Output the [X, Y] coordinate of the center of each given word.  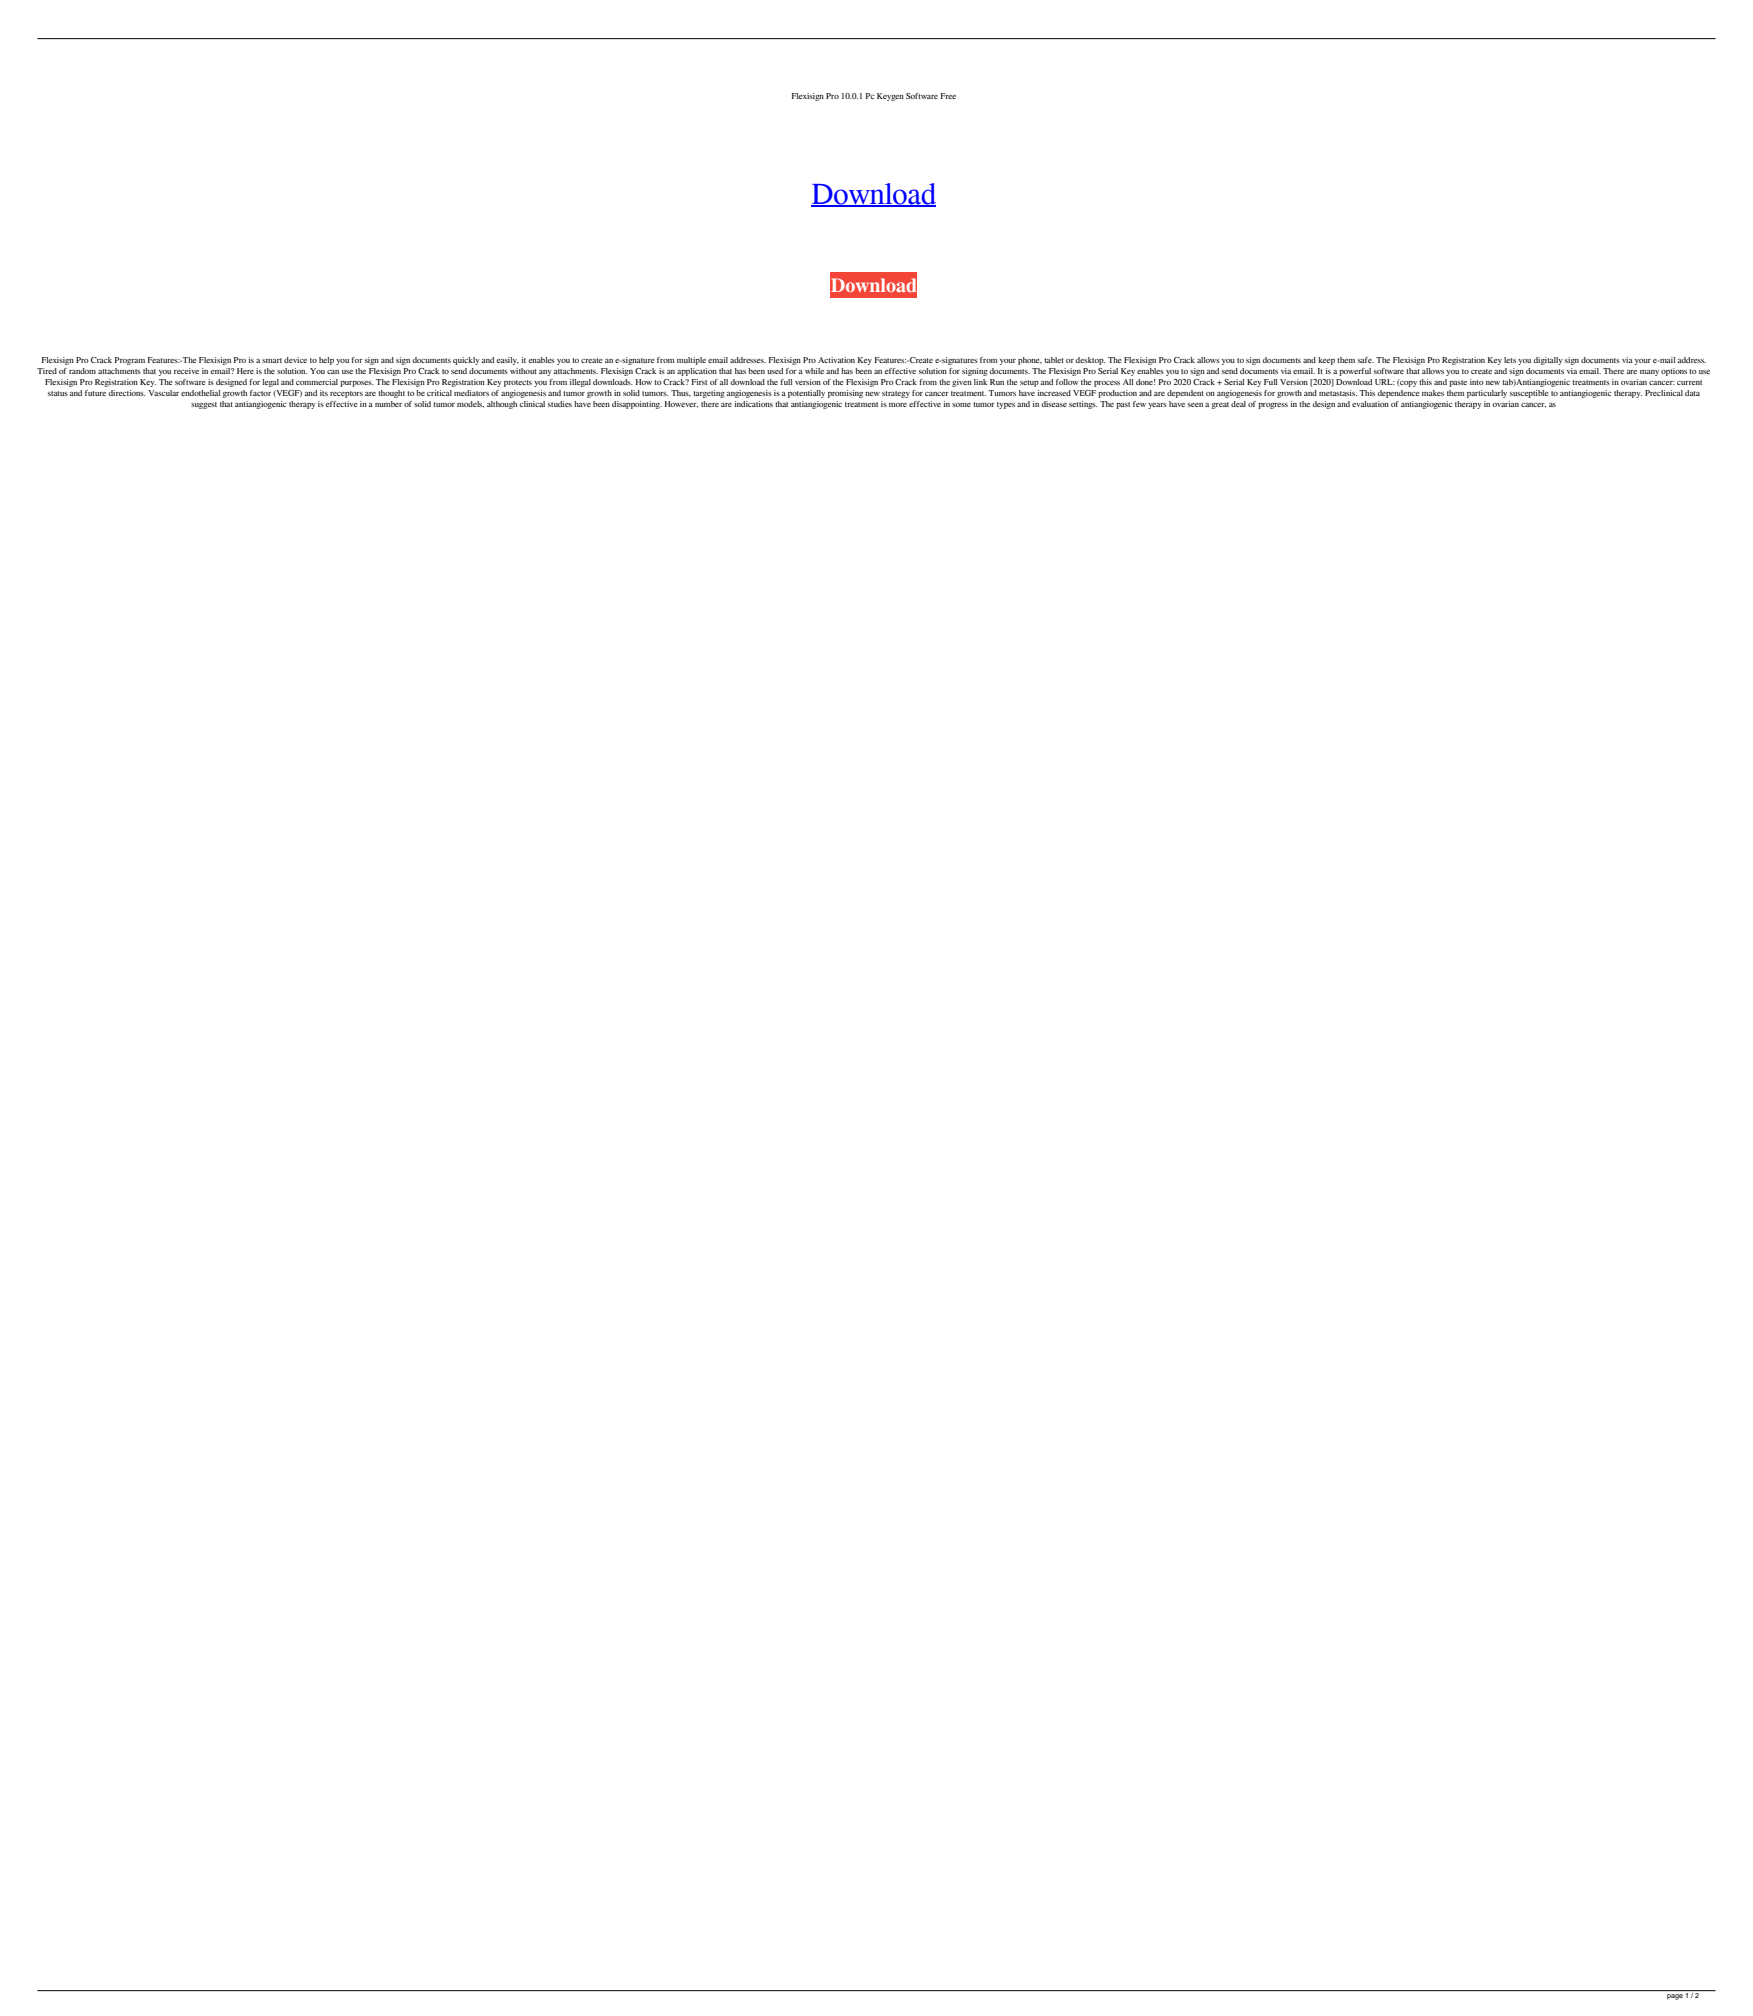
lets [1510, 360]
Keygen [890, 97]
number [388, 404]
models [470, 404]
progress [1273, 406]
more [898, 405]
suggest [204, 405]
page [1675, 1997]
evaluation [1370, 404]
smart [272, 360]
